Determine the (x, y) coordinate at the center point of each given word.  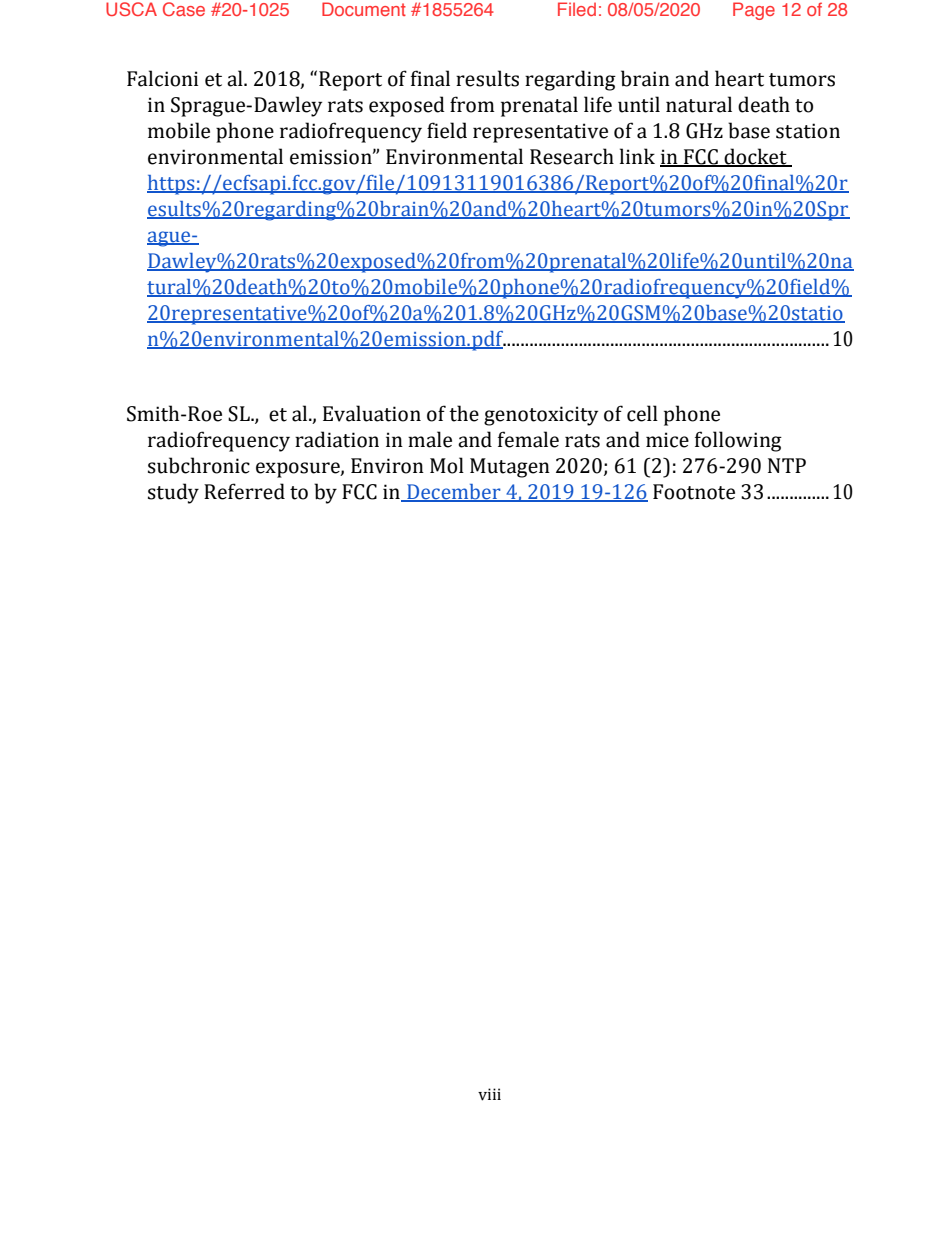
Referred (244, 491)
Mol (447, 465)
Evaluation (372, 413)
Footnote (694, 492)
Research (572, 156)
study (173, 493)
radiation (337, 439)
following (738, 441)
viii (489, 1094)
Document (364, 9)
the (464, 413)
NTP (787, 465)
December (454, 492)
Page (754, 11)
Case (184, 9)
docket (756, 157)
